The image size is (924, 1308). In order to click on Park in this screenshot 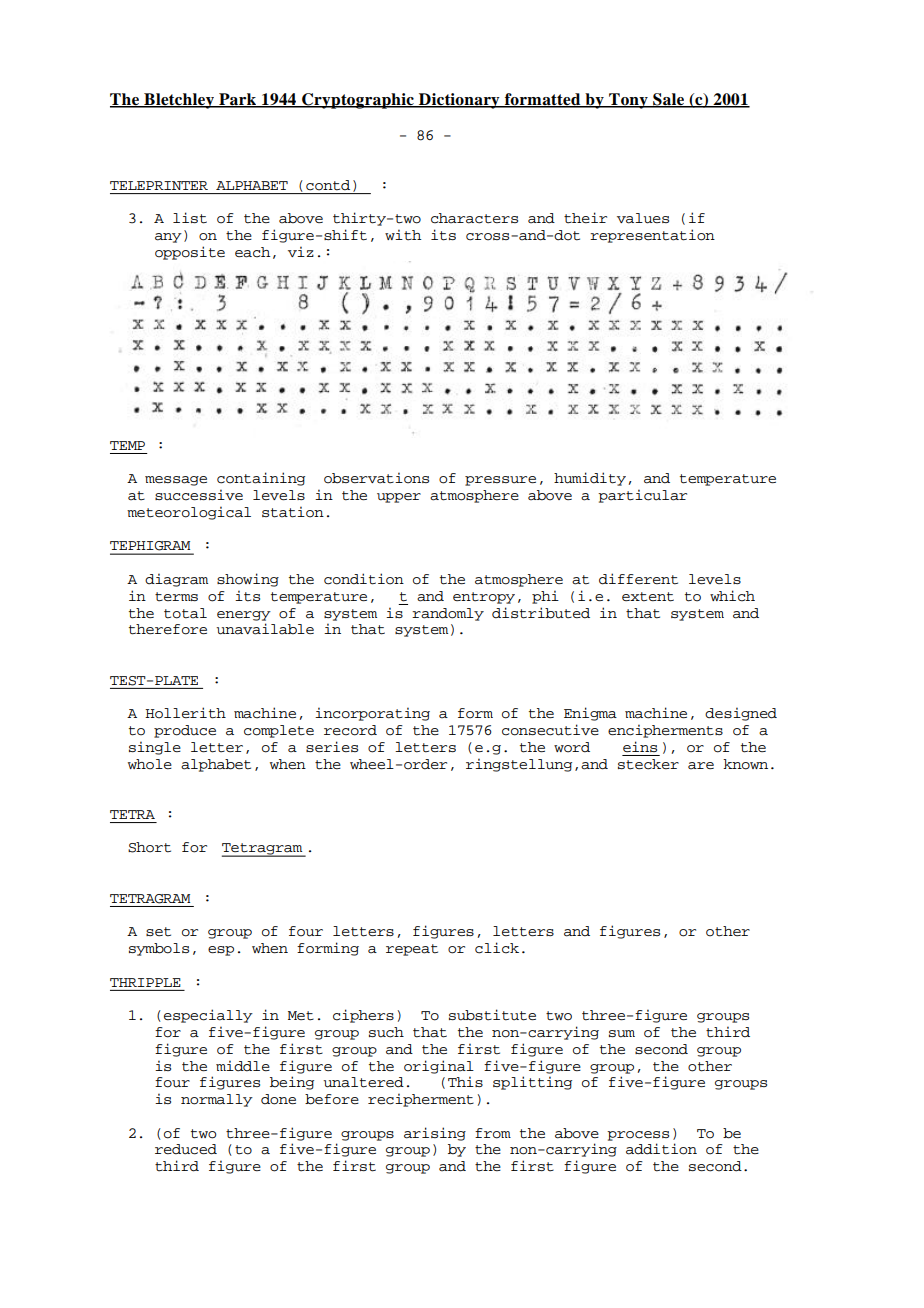, I will do `click(238, 100)`.
